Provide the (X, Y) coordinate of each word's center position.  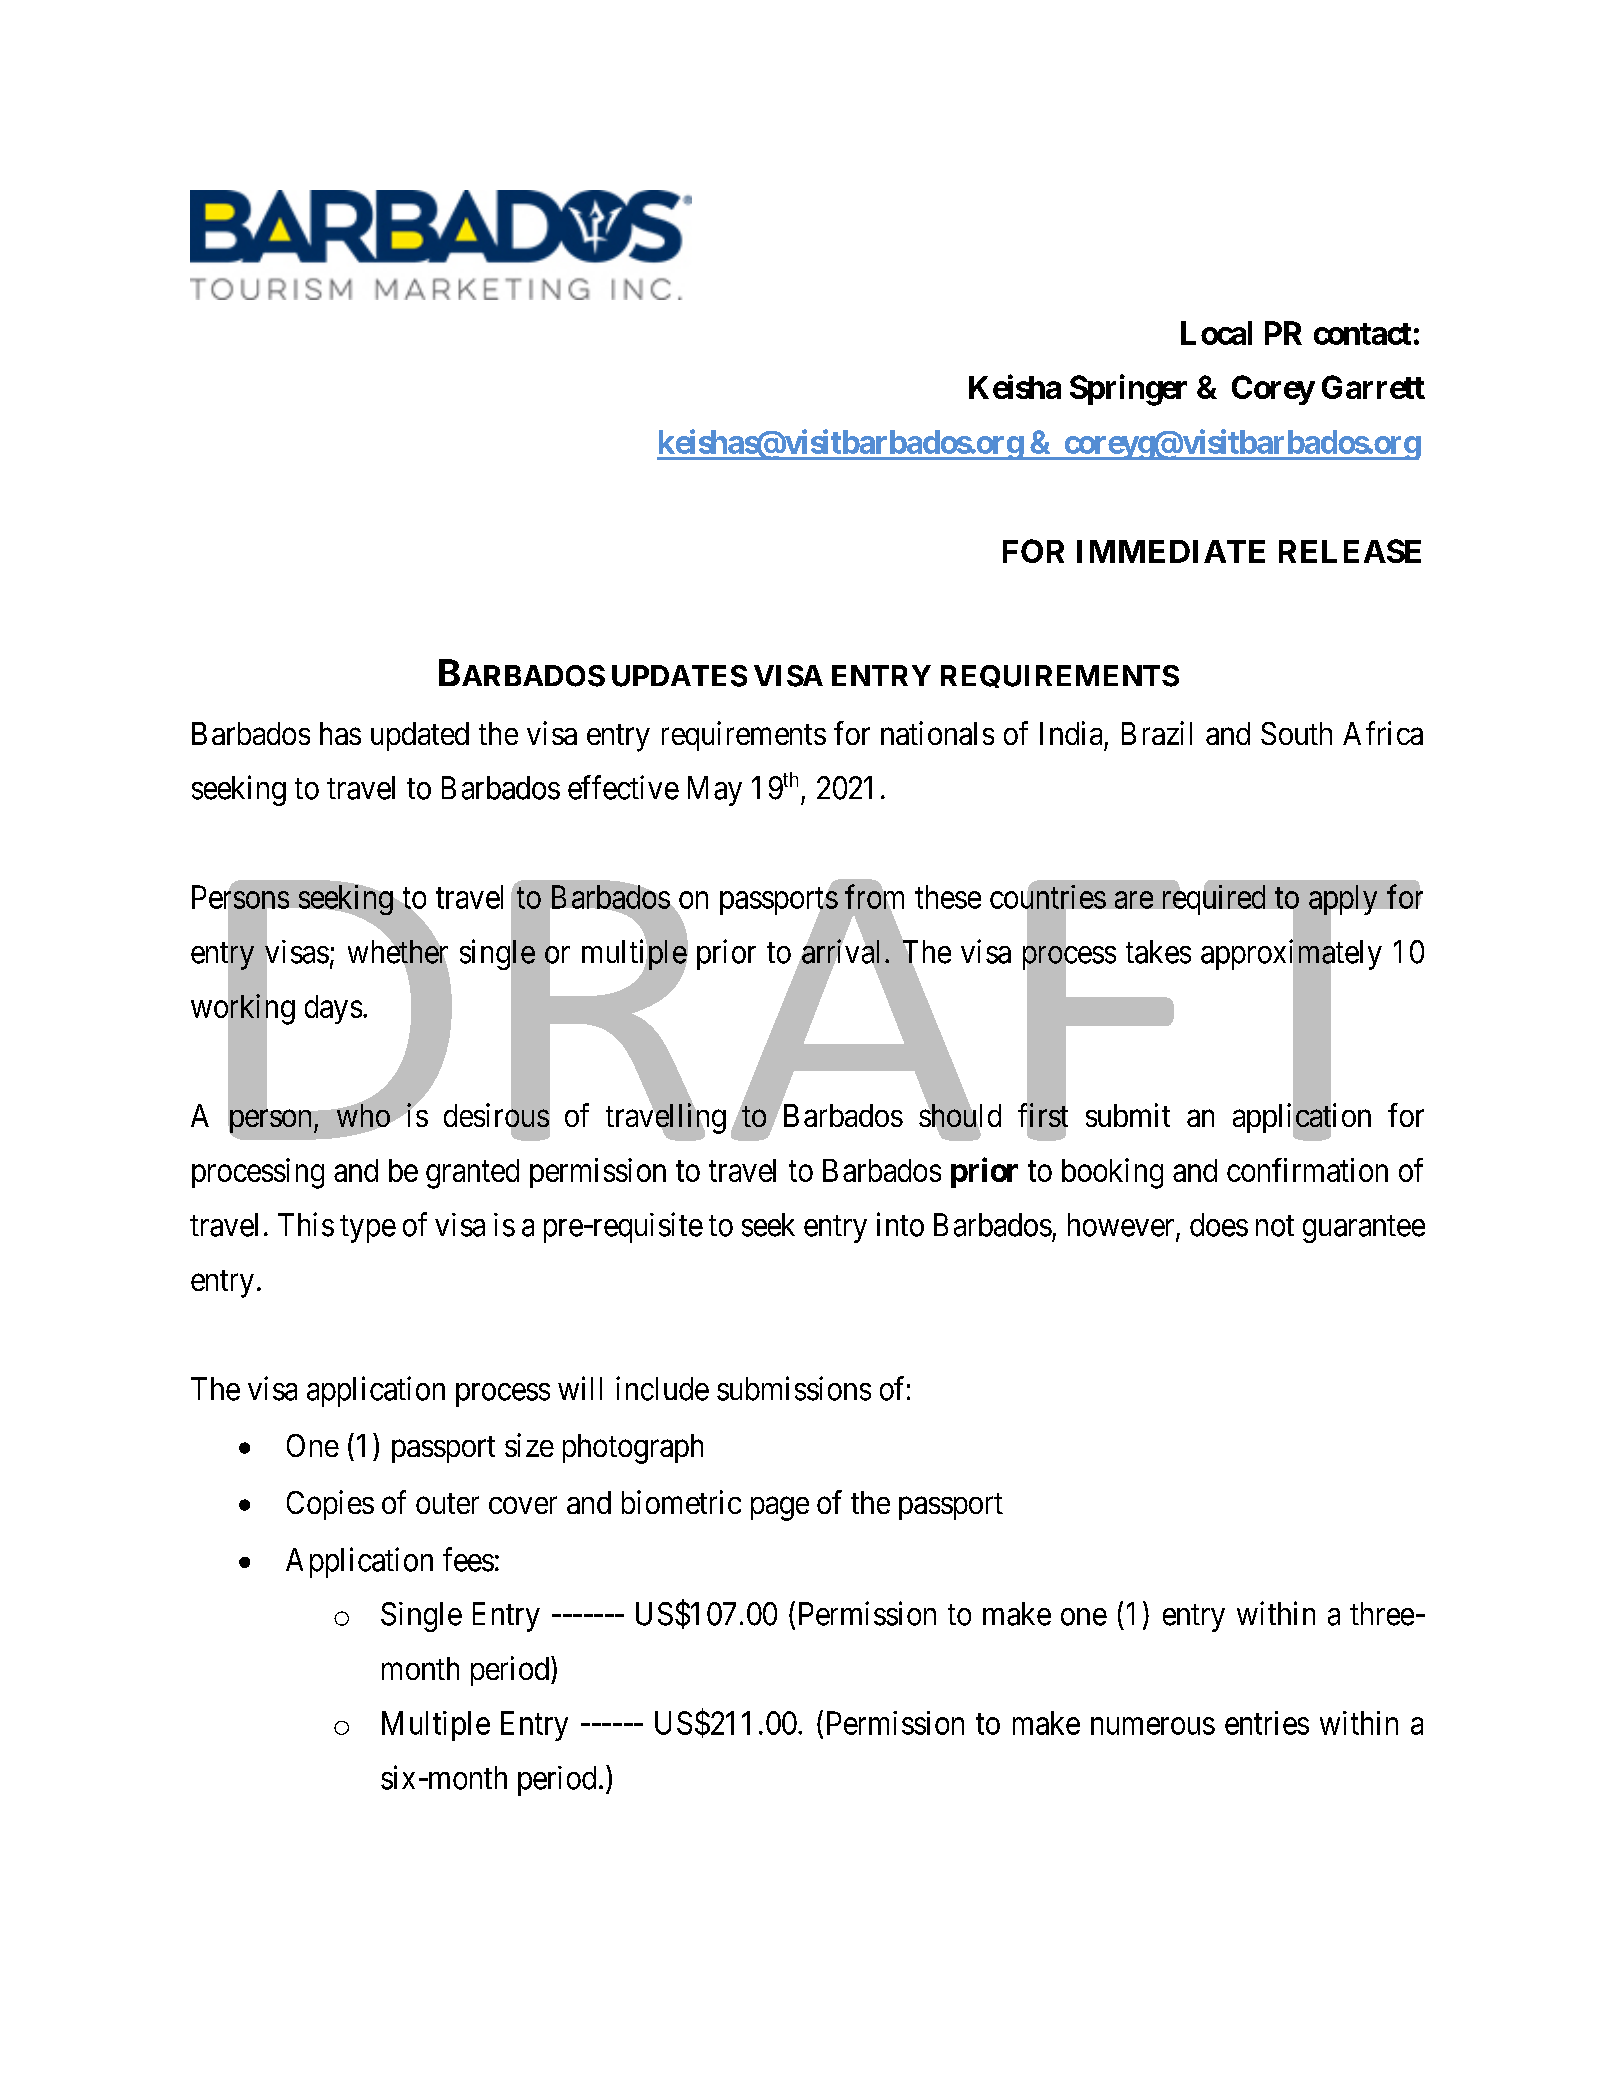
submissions (794, 1388)
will (580, 1388)
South (1296, 733)
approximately (1291, 956)
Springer (1128, 390)
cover (523, 1505)
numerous (1153, 1726)
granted (472, 1174)
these (948, 897)
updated (420, 736)
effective (623, 787)
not (1275, 1226)
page (780, 1509)
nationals (937, 733)
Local (1216, 333)
